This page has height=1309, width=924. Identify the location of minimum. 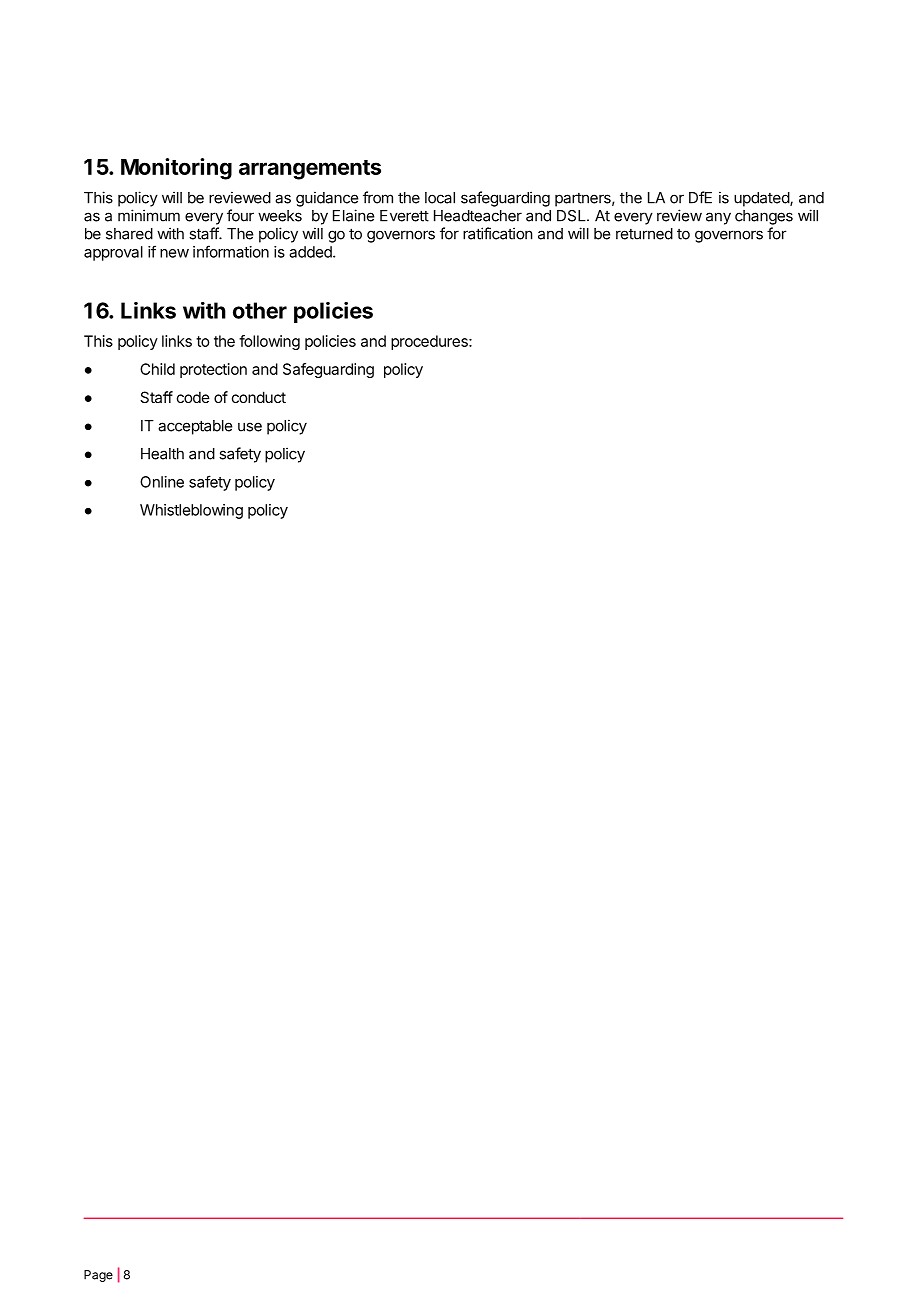
(149, 215).
